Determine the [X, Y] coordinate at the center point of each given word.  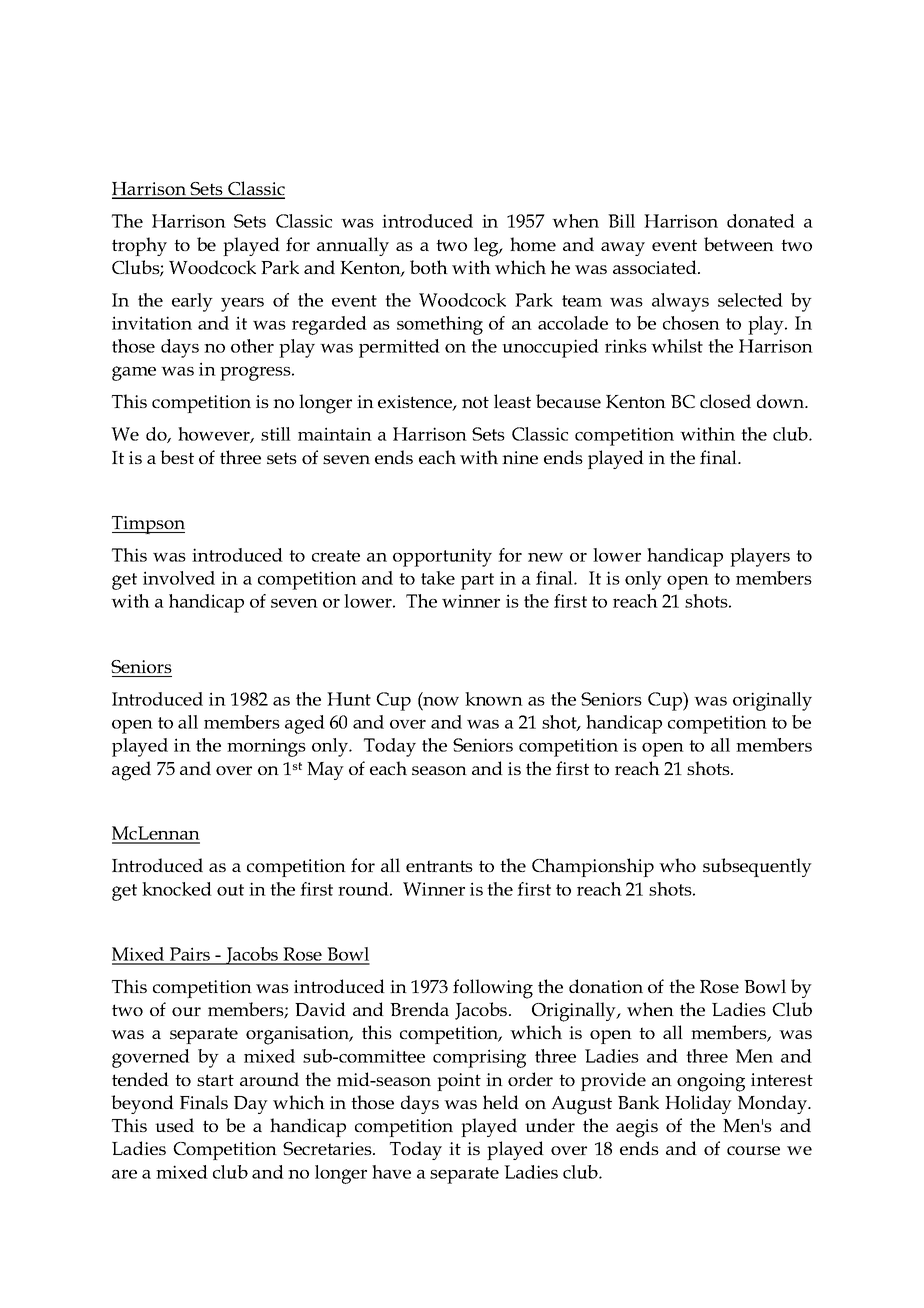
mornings [266, 747]
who [677, 865]
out [230, 890]
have [391, 1172]
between [739, 244]
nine [520, 457]
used [174, 1125]
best [177, 457]
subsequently [757, 867]
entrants [439, 866]
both [429, 267]
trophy [139, 246]
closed [725, 401]
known [494, 699]
